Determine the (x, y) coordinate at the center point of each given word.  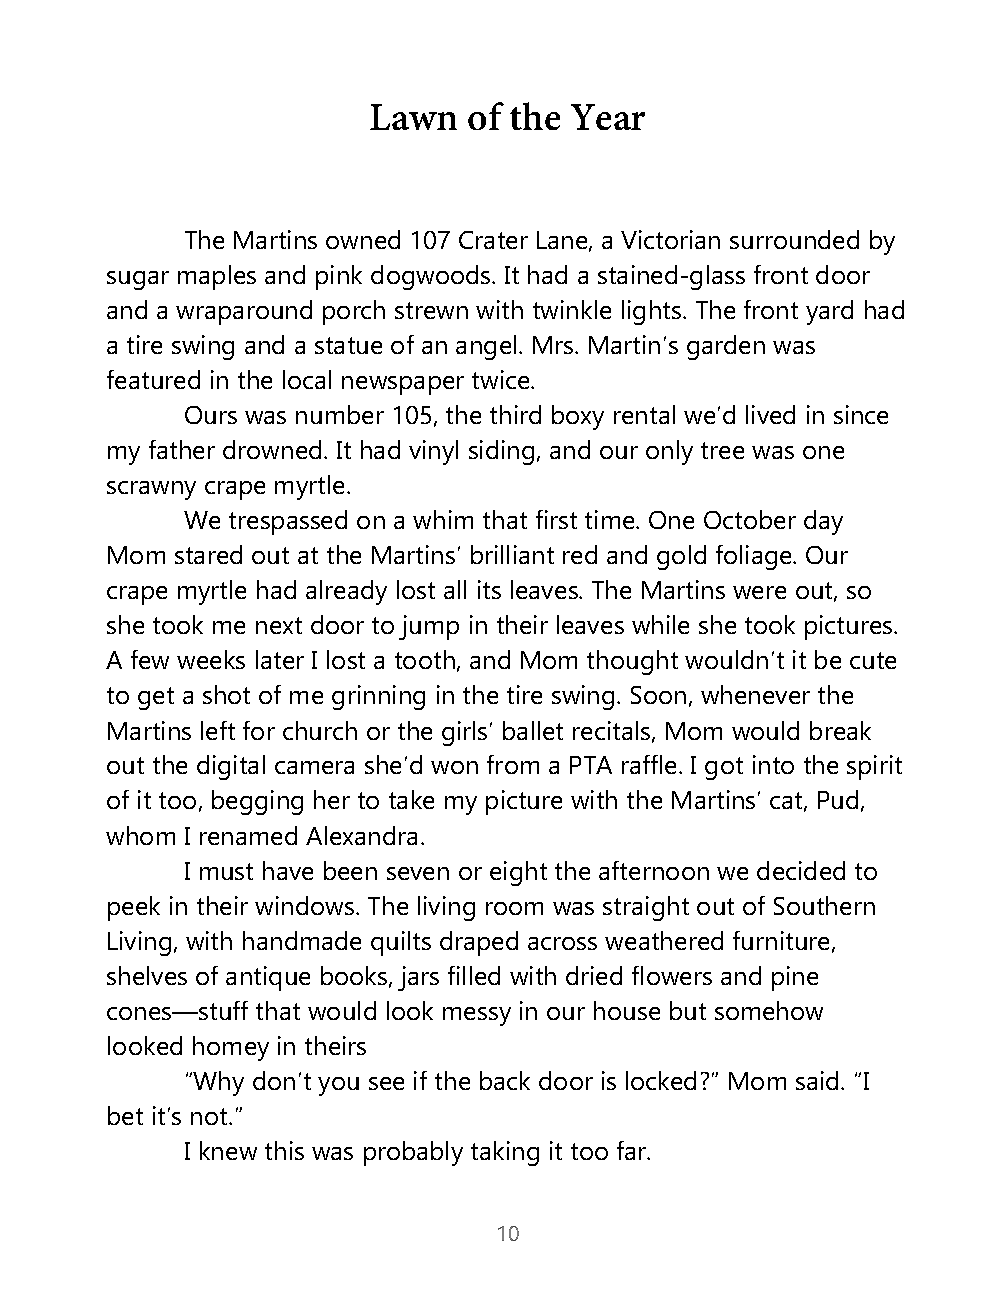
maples (217, 277)
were (759, 592)
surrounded (794, 239)
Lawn (413, 117)
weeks (211, 659)
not (210, 1116)
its (489, 589)
